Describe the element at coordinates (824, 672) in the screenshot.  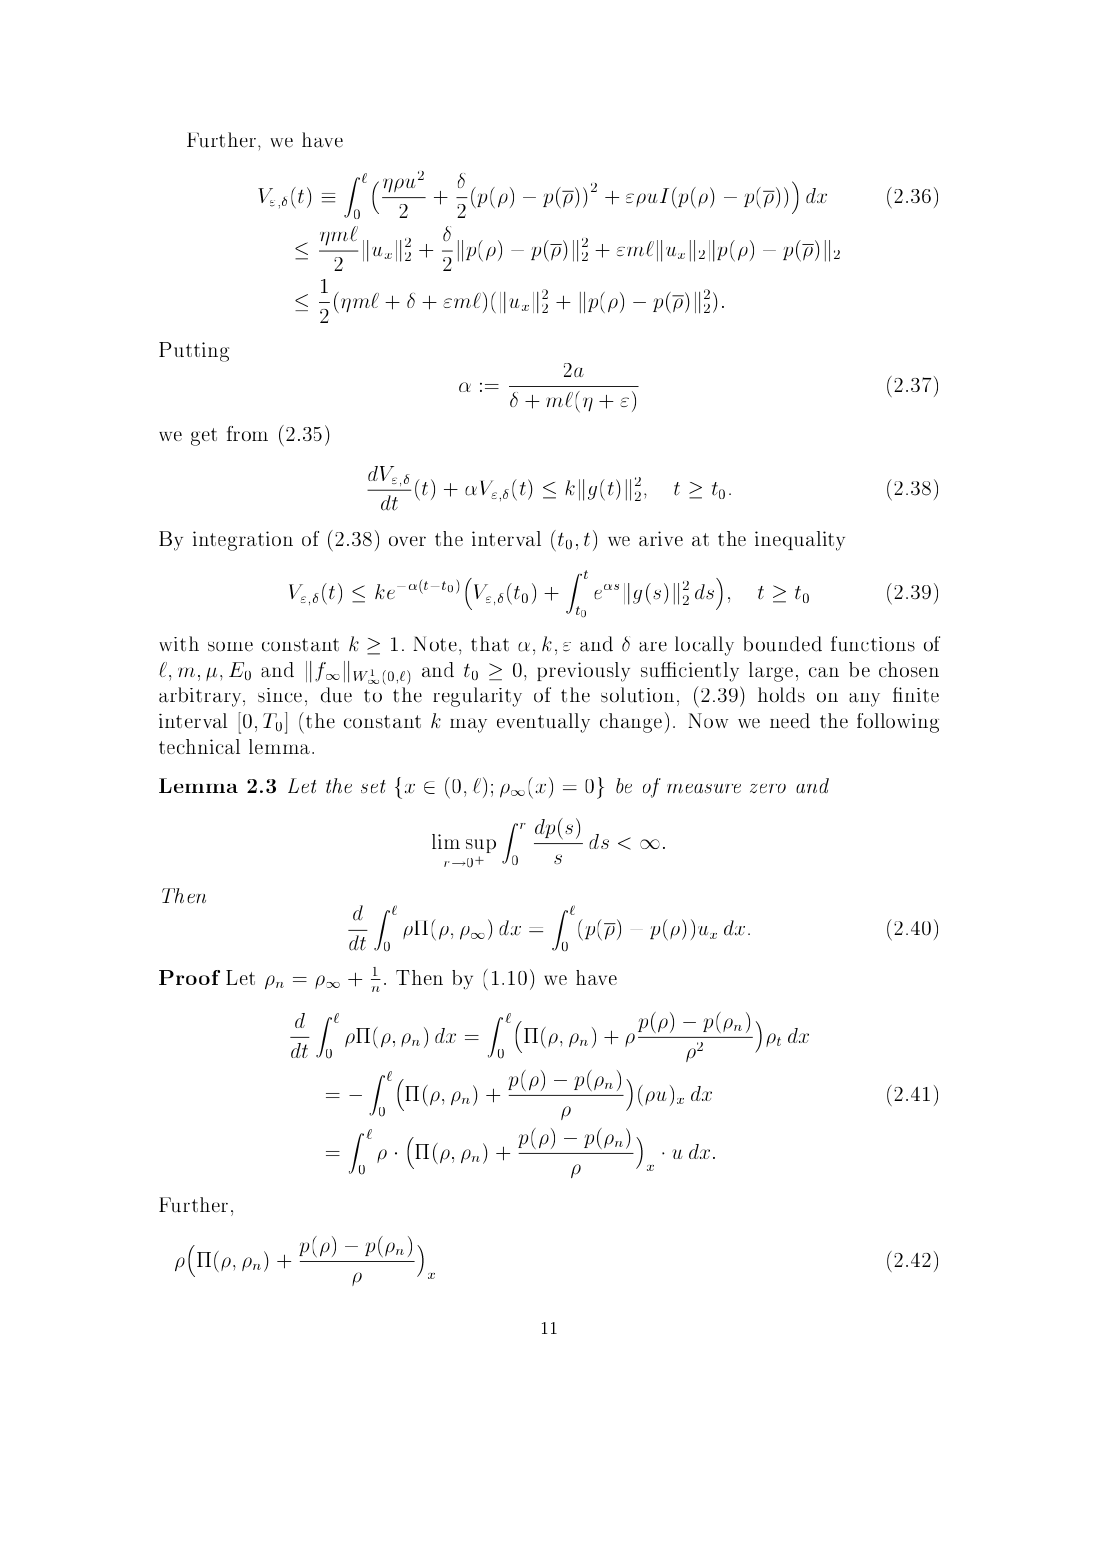
I see `can` at that location.
